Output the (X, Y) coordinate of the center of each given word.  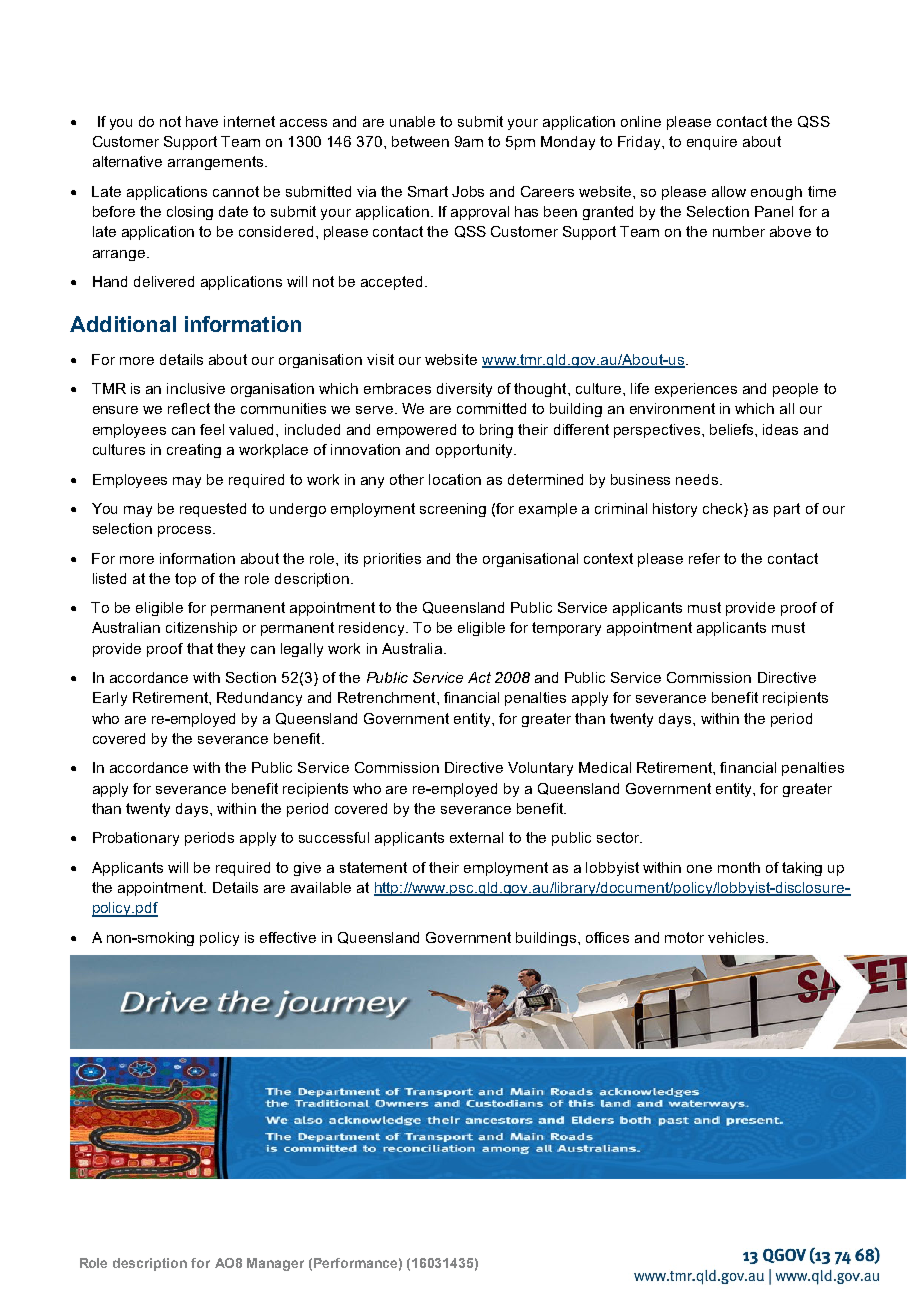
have (202, 121)
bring (496, 431)
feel (212, 429)
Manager (275, 1264)
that (200, 648)
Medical (605, 767)
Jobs (468, 191)
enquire (712, 143)
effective (288, 937)
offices (607, 937)
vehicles (737, 937)
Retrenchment (388, 697)
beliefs (733, 429)
